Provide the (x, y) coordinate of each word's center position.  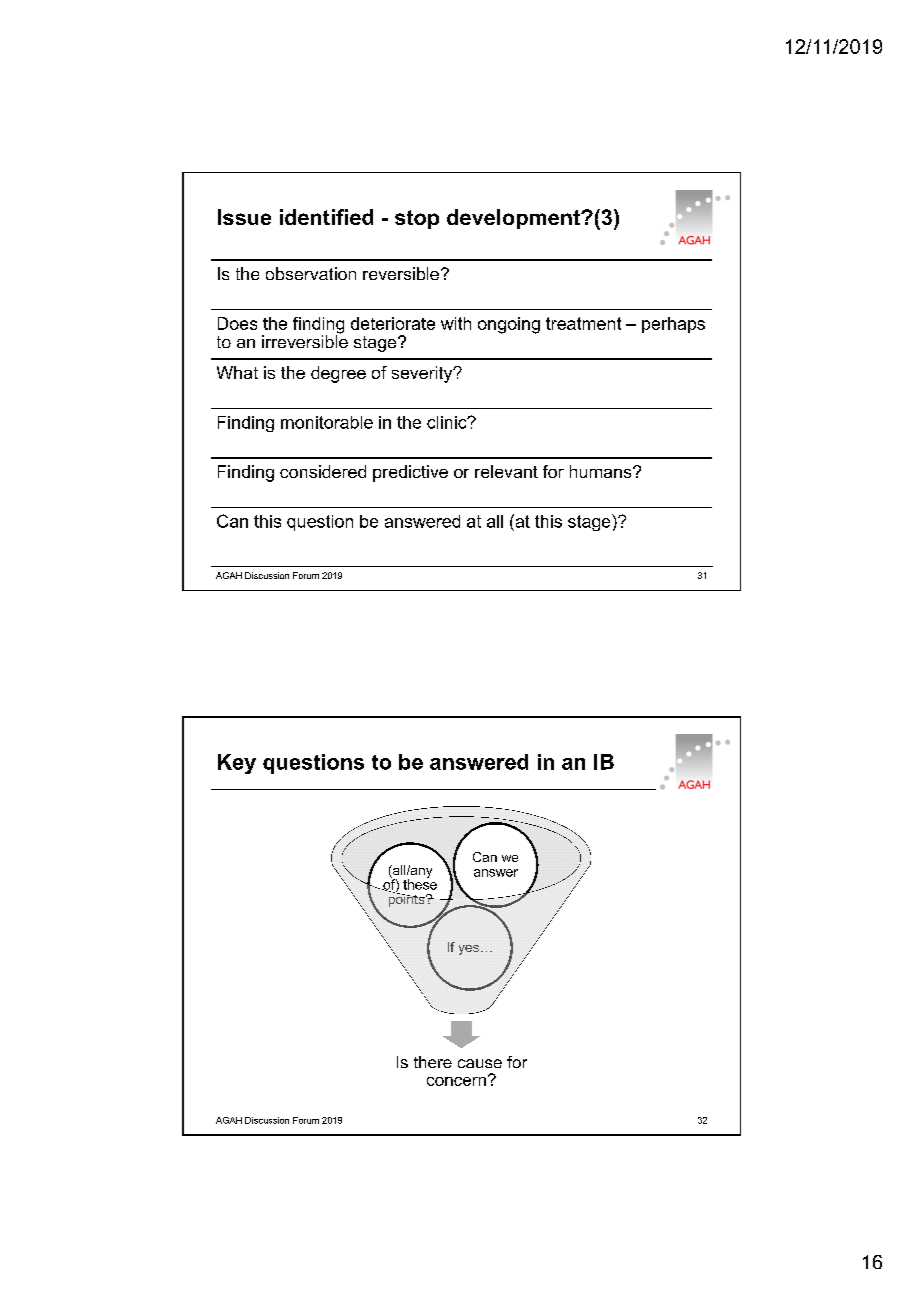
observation (311, 273)
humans (602, 471)
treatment (583, 323)
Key (237, 764)
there (433, 1062)
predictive (410, 473)
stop (417, 219)
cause (480, 1063)
